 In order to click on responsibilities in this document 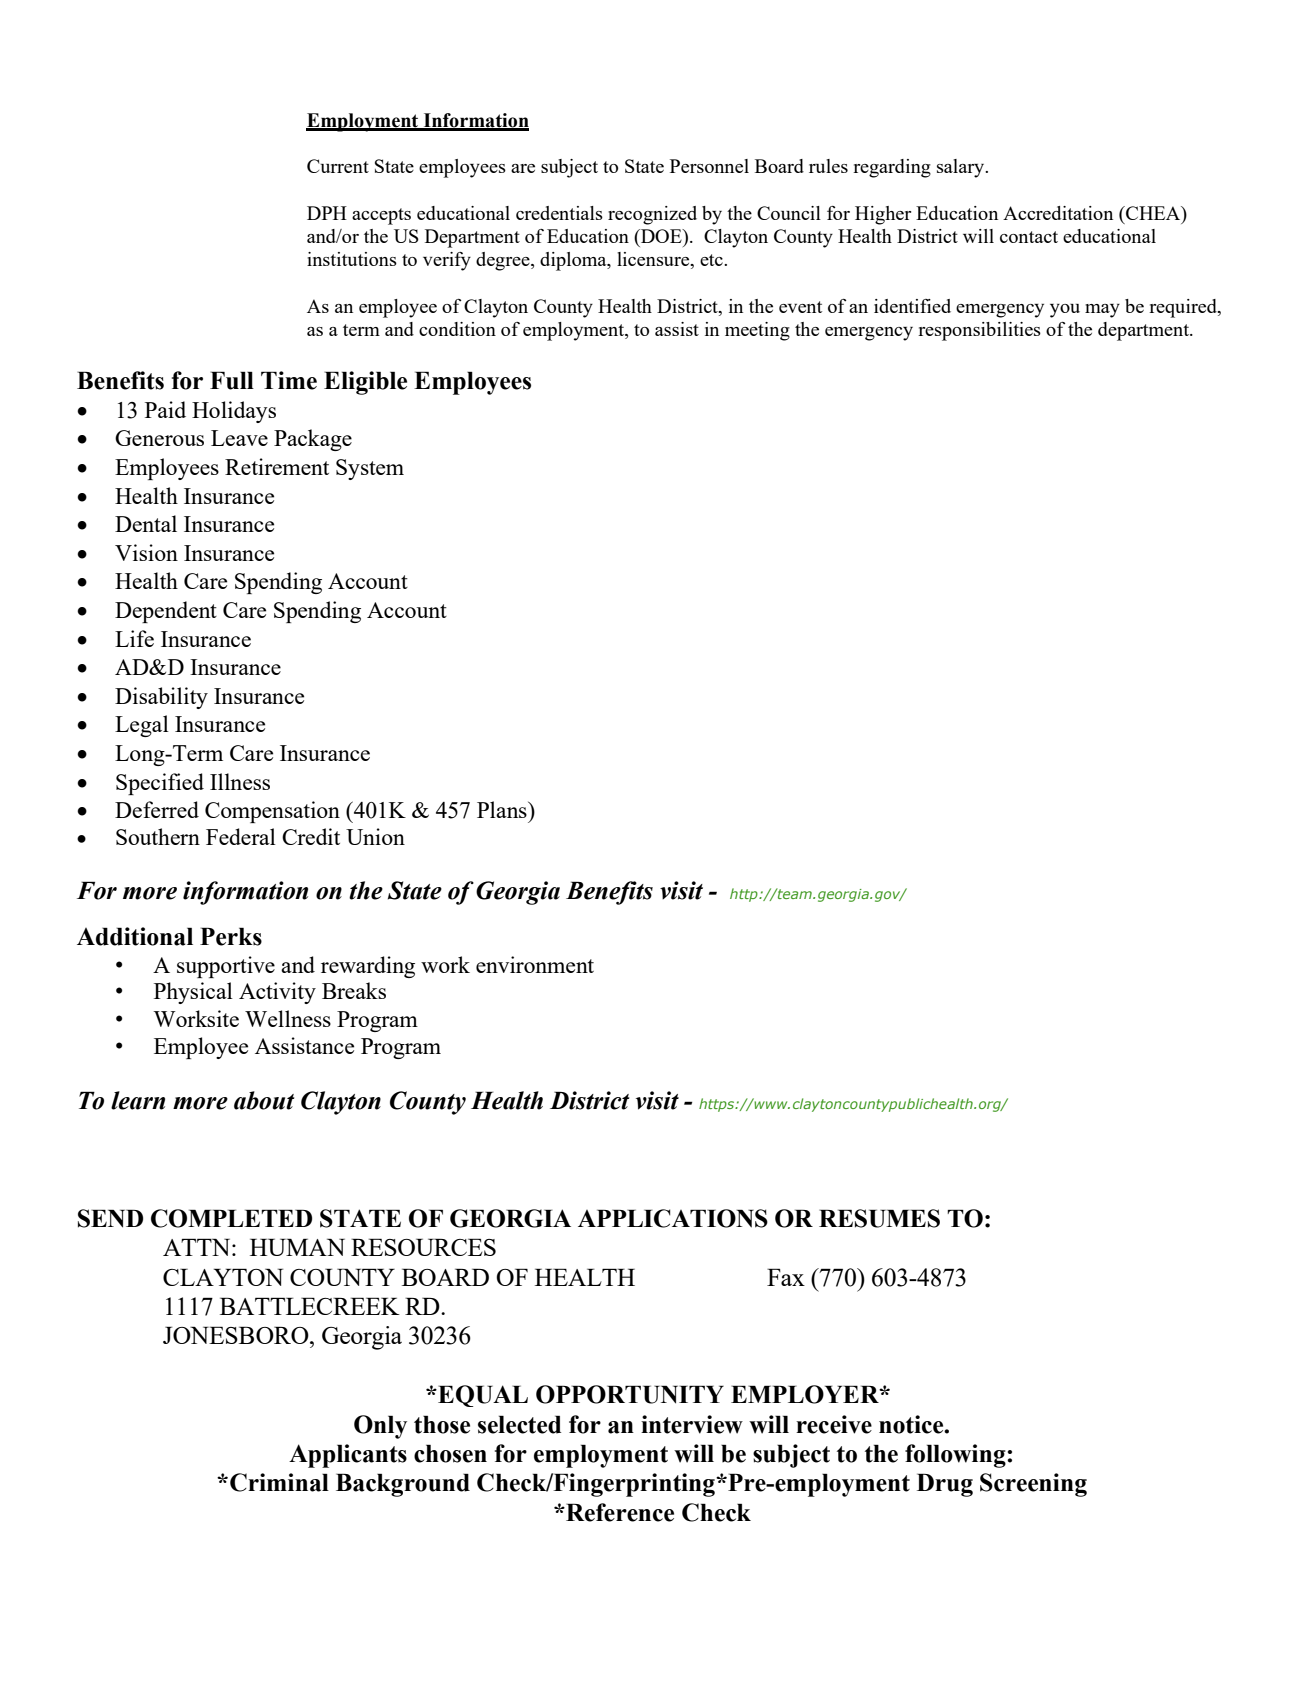, I will do `click(979, 331)`.
